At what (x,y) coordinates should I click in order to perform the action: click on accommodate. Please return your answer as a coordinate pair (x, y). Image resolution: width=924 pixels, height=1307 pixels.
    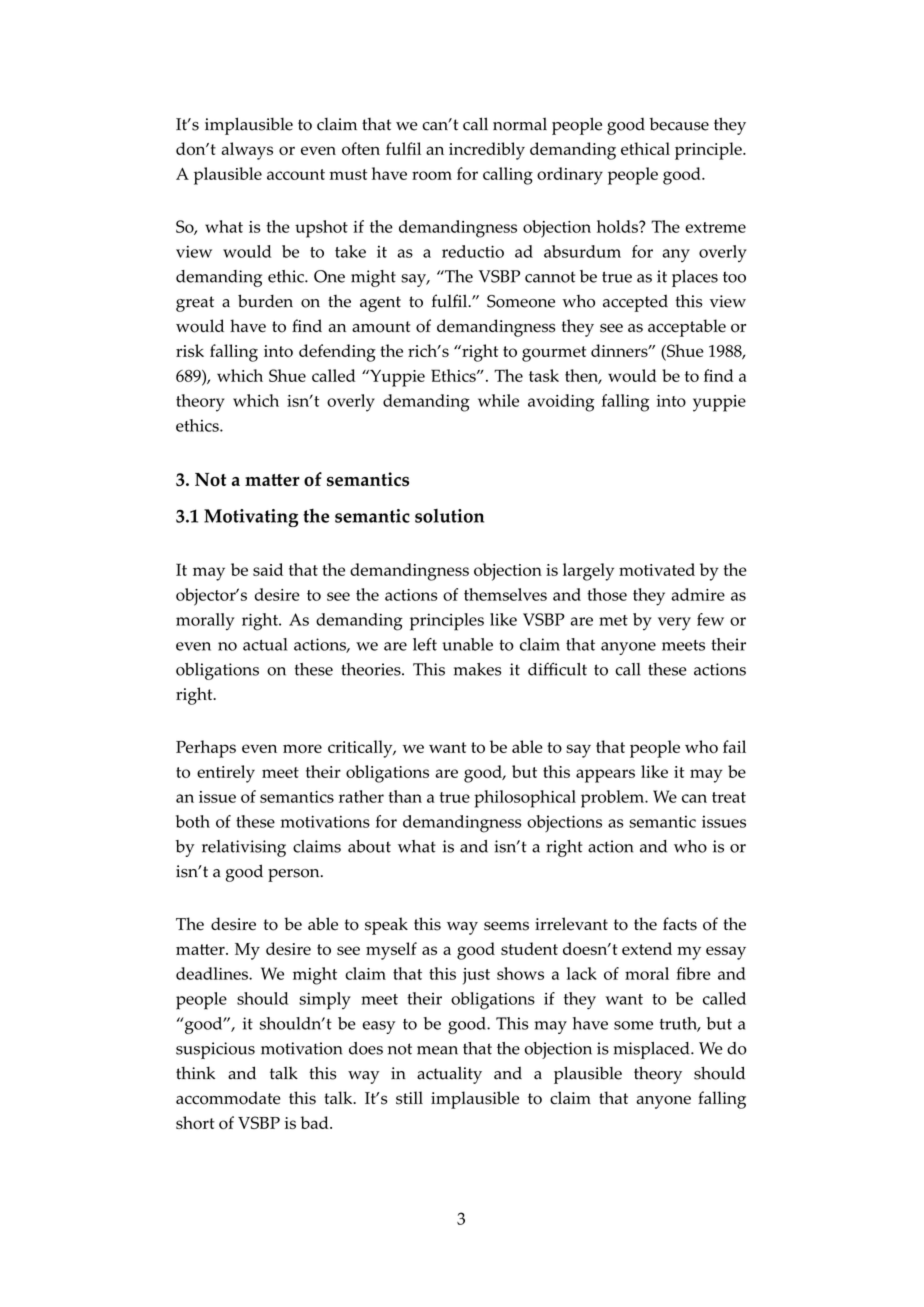
    Looking at the image, I should click on (228, 1098).
